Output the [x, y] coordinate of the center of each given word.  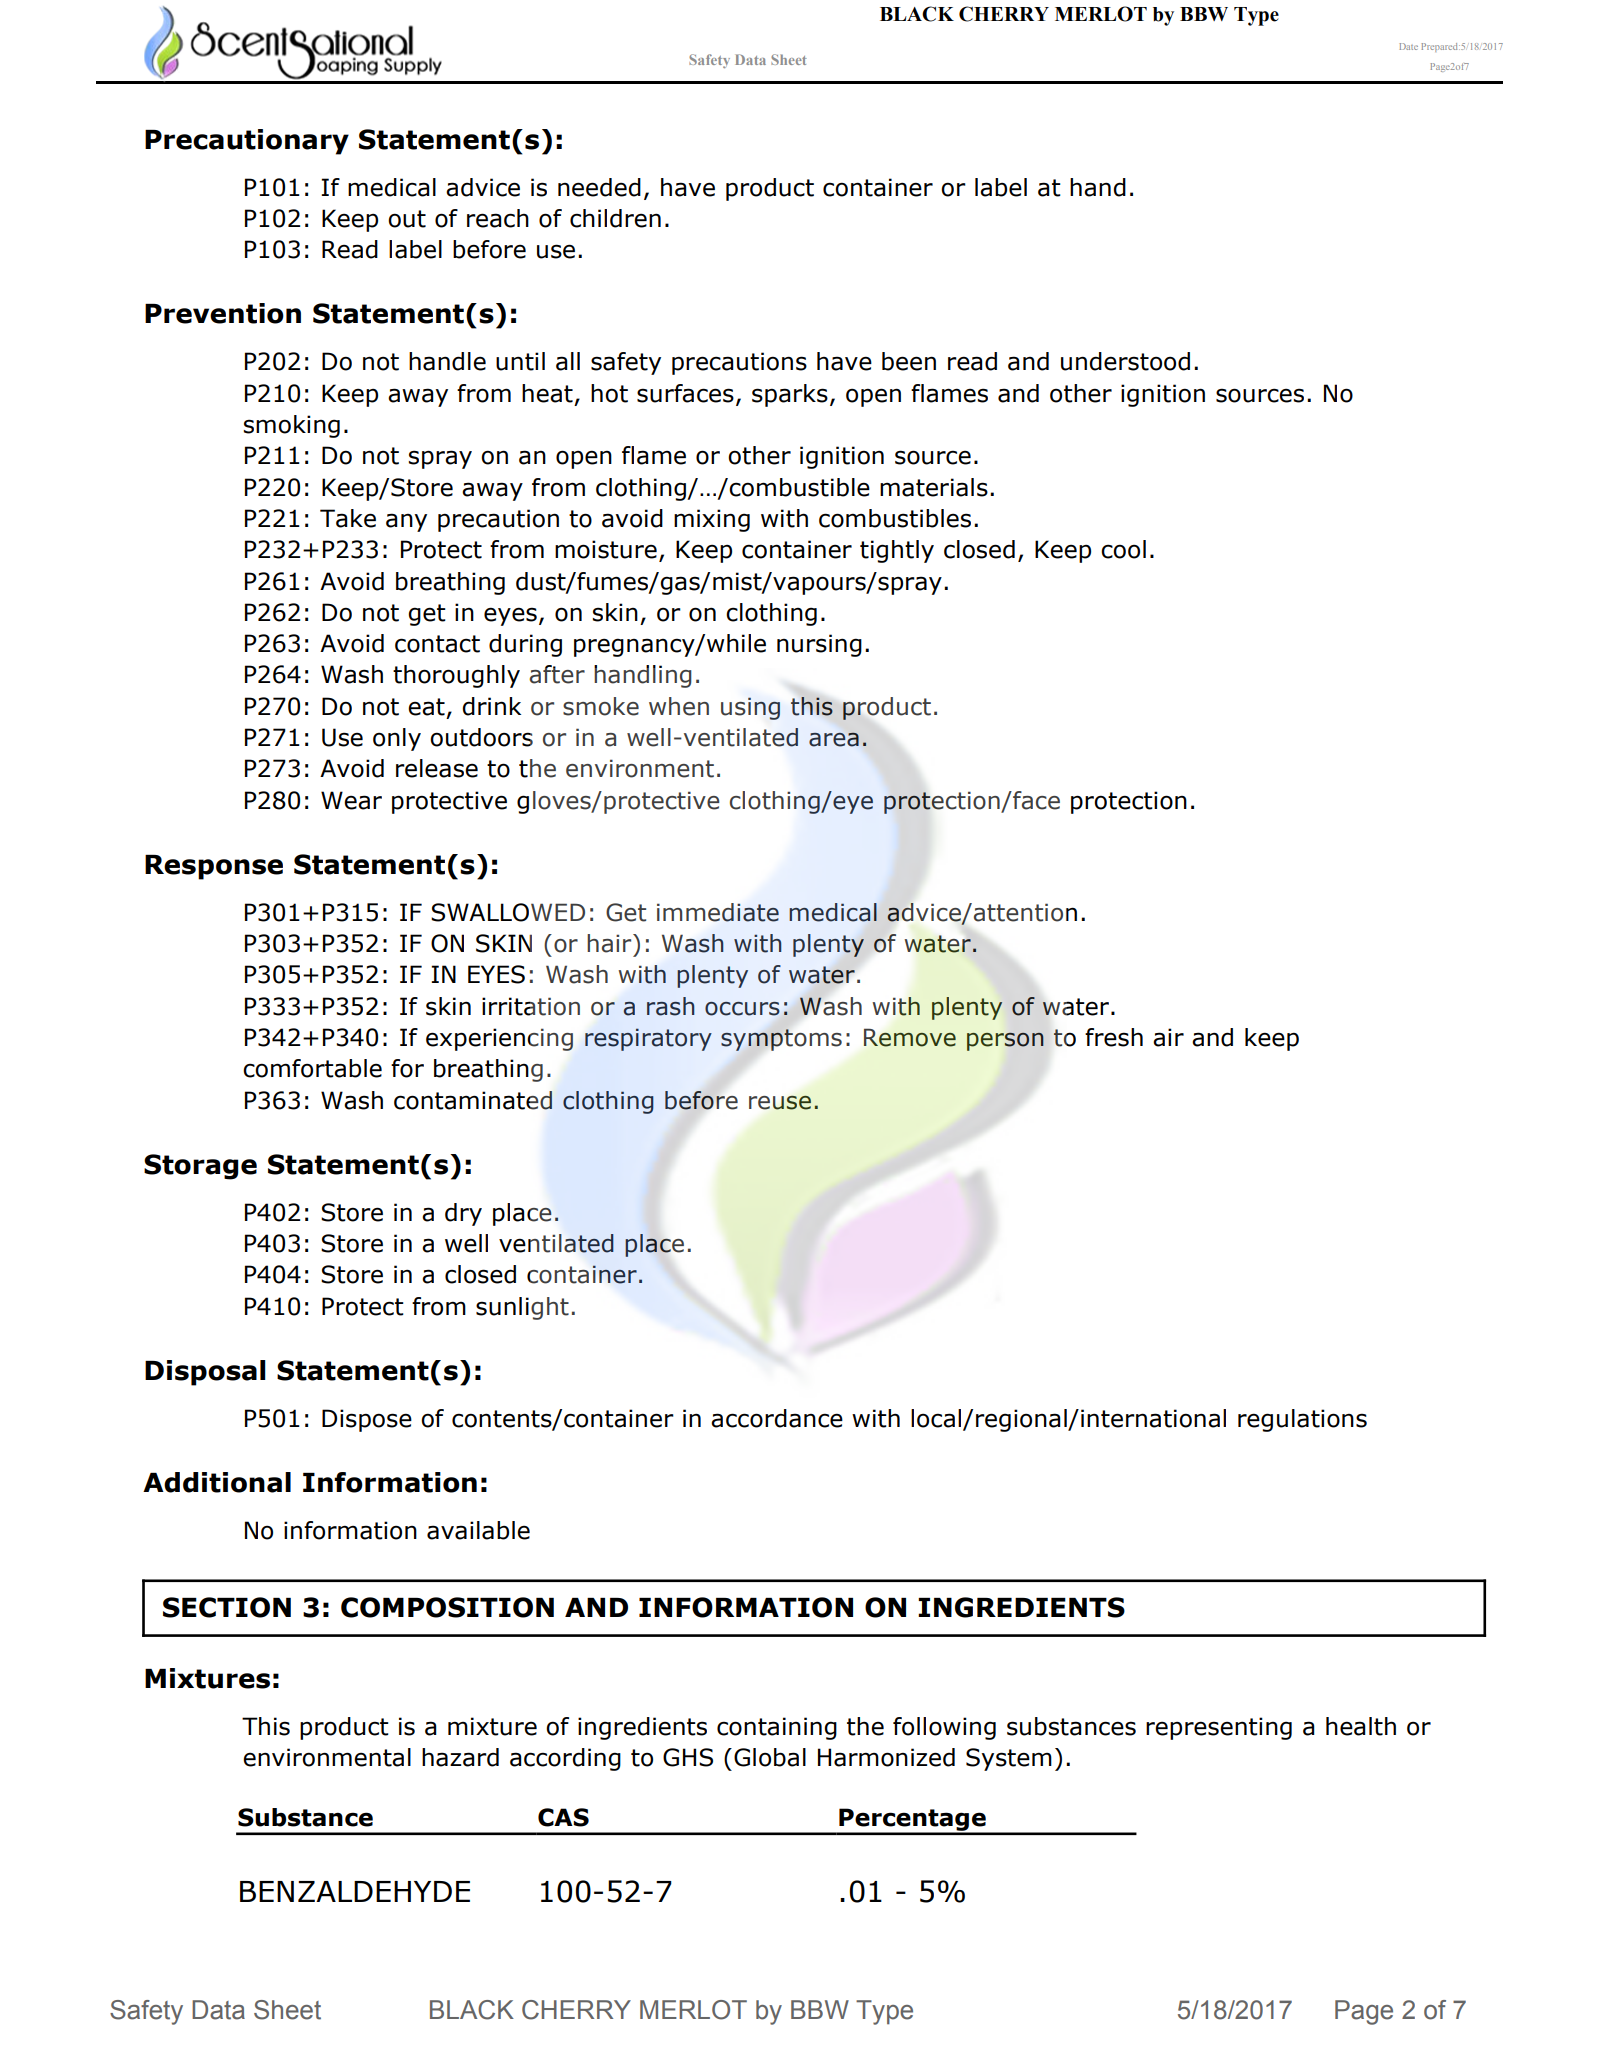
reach [498, 218]
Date [1408, 46]
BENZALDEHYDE [355, 1891]
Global [770, 1757]
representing [1219, 1728]
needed [599, 187]
